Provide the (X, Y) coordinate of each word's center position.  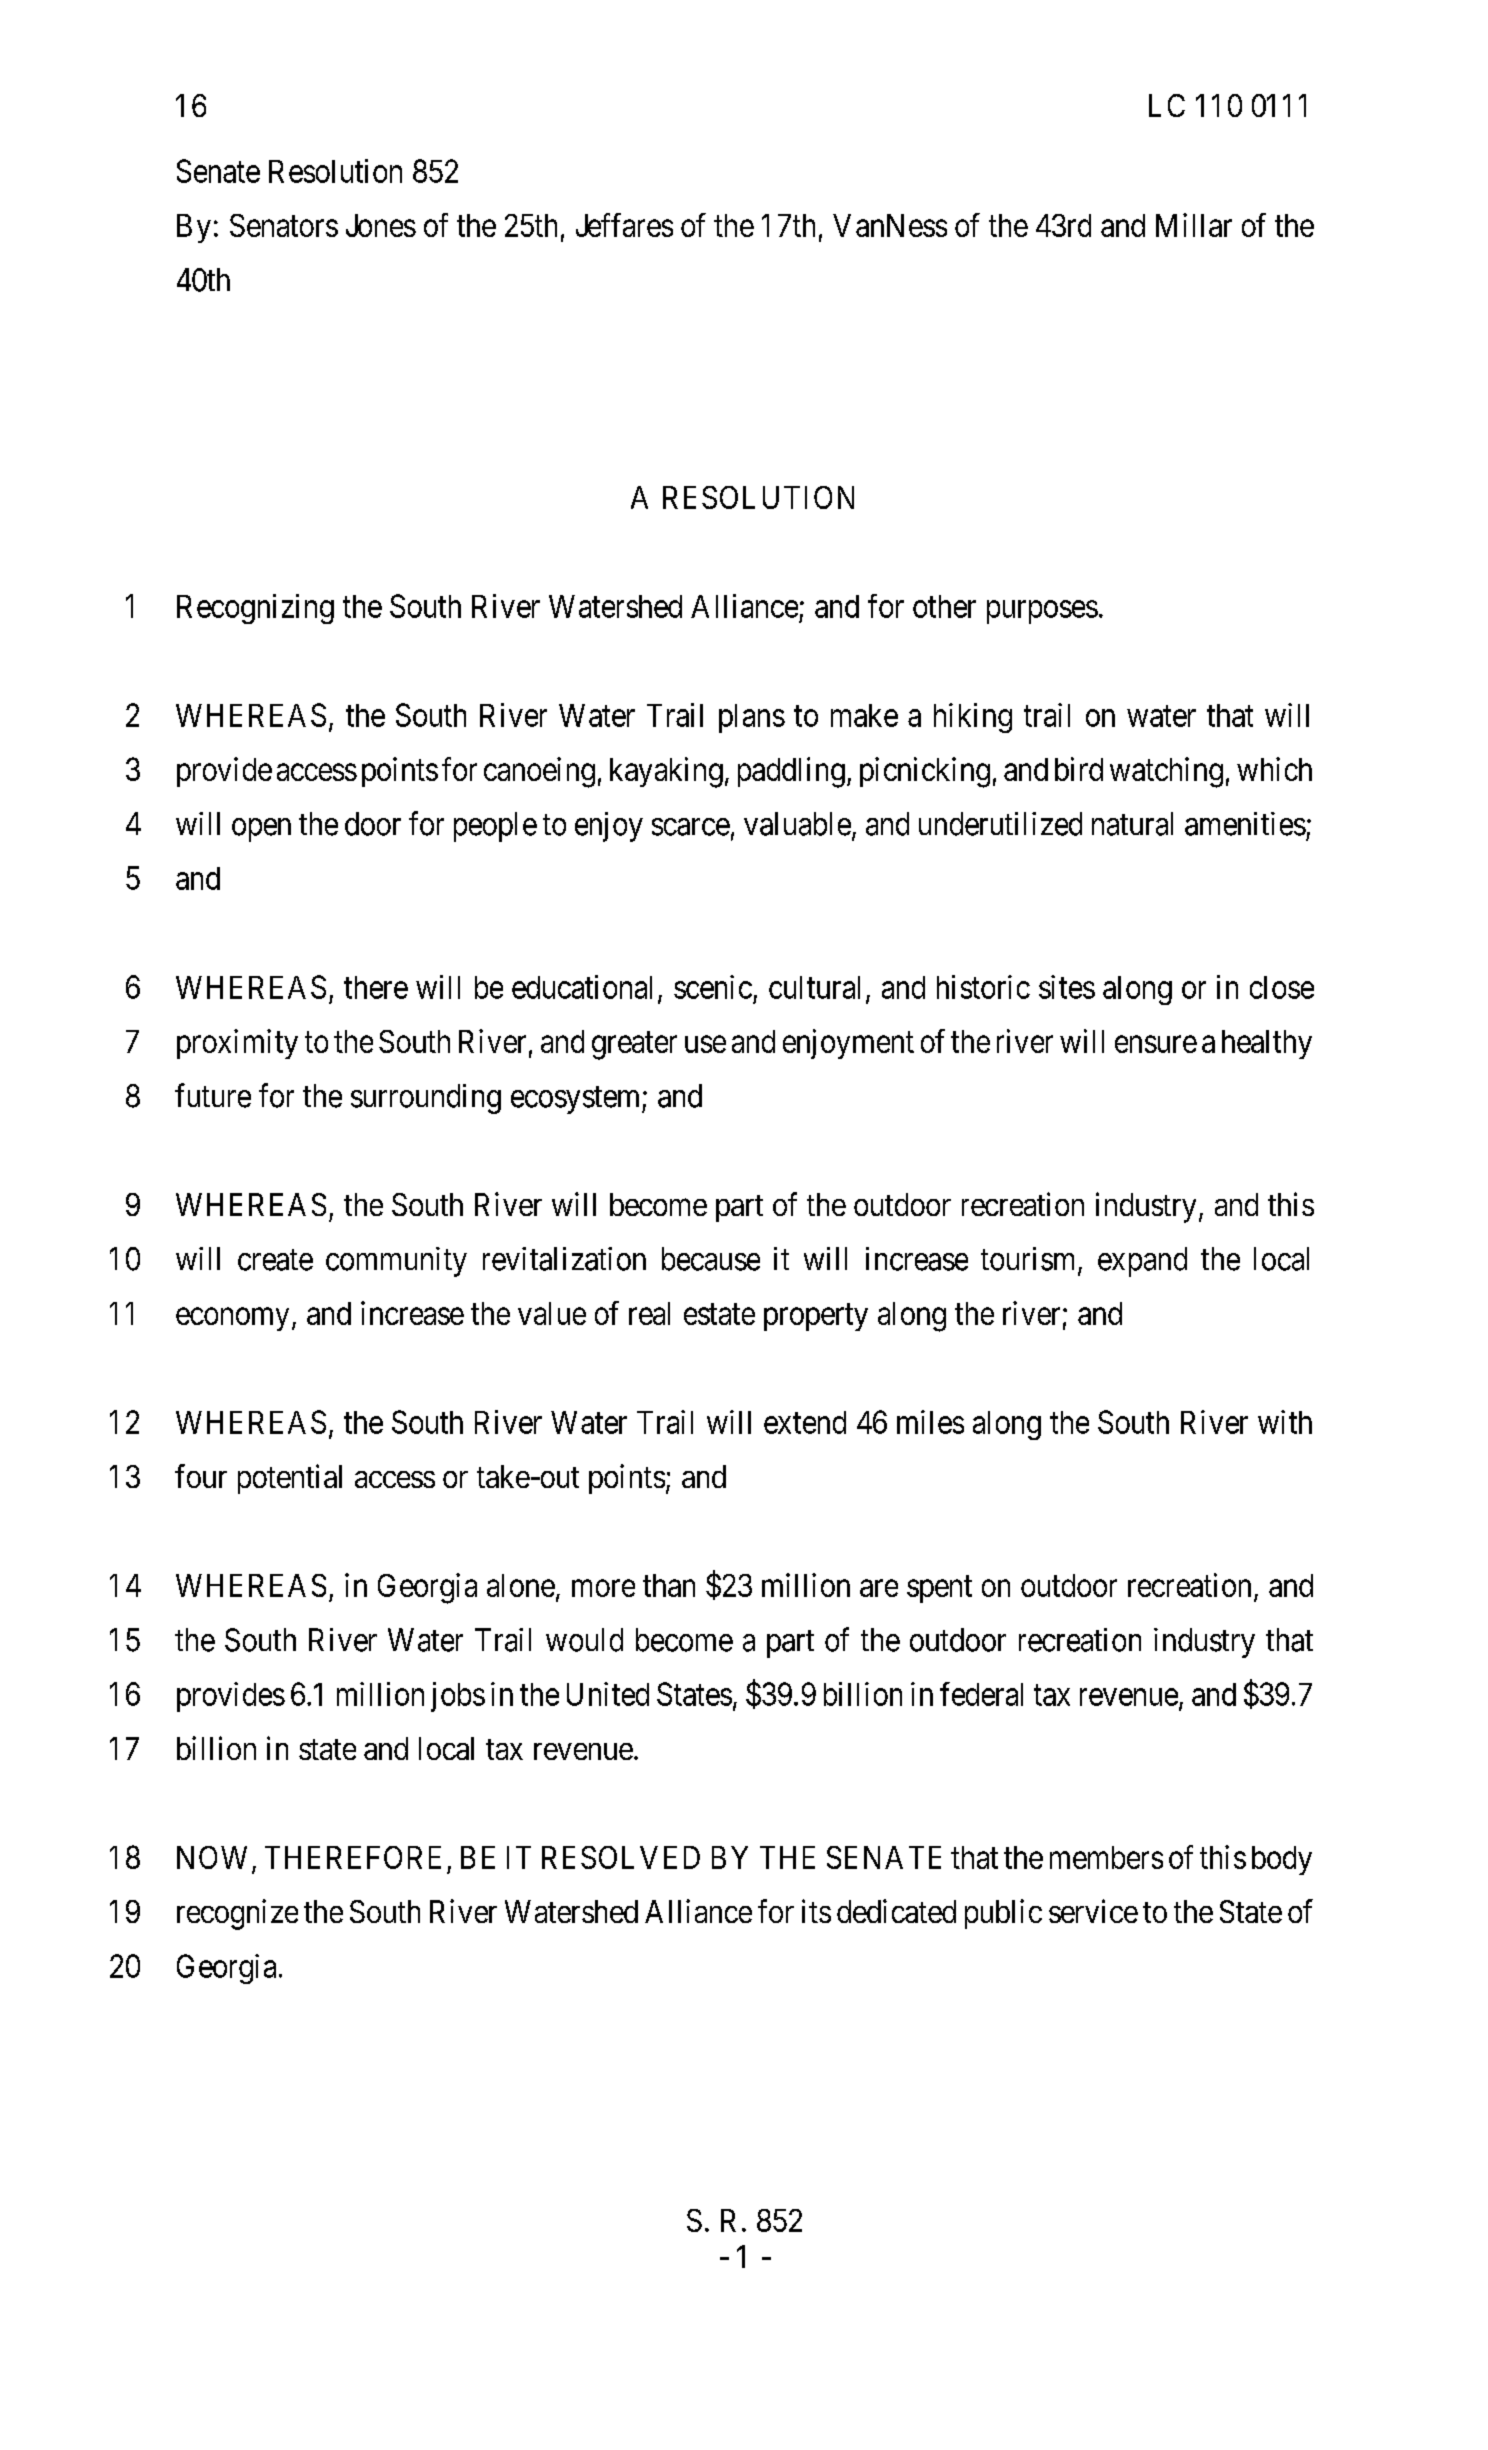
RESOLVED (621, 1857)
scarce (691, 827)
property (816, 1317)
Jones (381, 225)
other (944, 606)
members (1106, 1857)
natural (1132, 824)
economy (232, 1319)
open (261, 830)
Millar (1194, 225)
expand (1142, 1262)
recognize (237, 1914)
